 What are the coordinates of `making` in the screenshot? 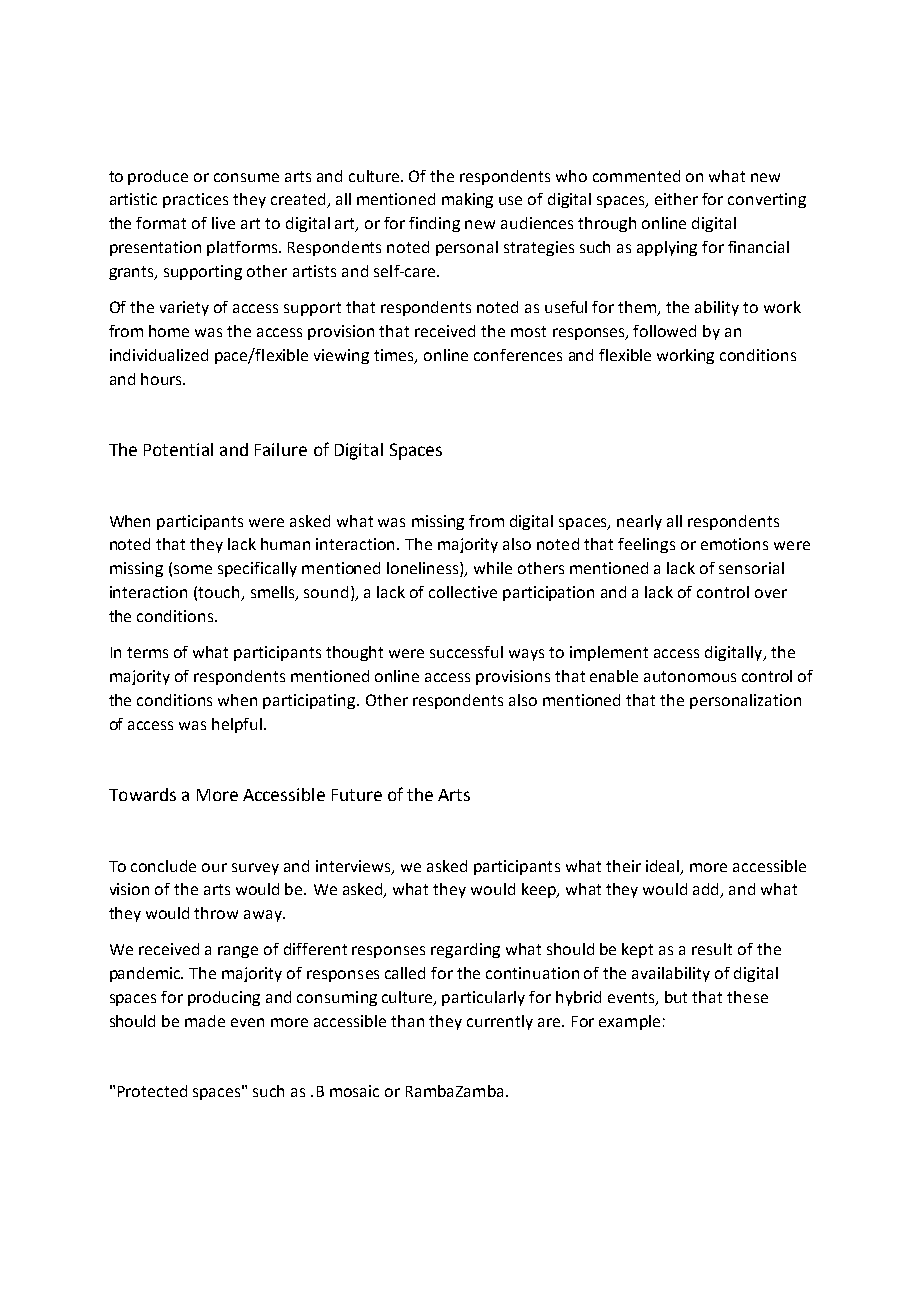 It's located at (467, 200).
